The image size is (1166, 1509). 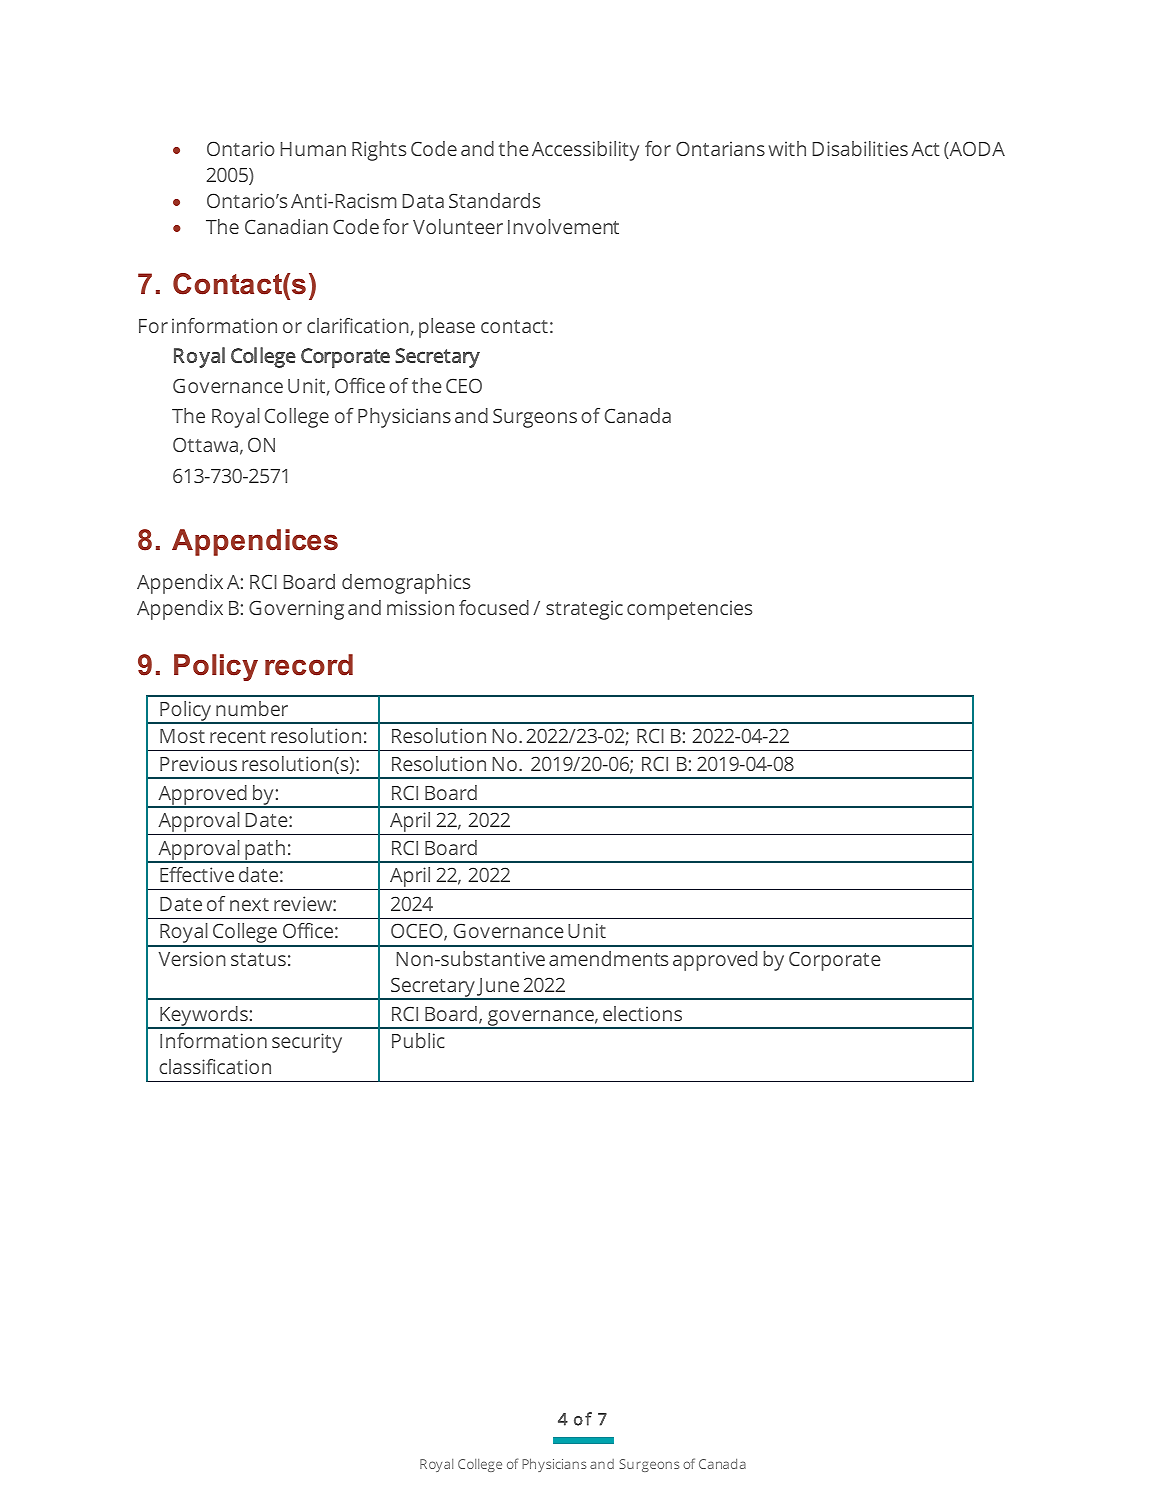 What do you see at coordinates (494, 200) in the page?
I see `Standards` at bounding box center [494, 200].
